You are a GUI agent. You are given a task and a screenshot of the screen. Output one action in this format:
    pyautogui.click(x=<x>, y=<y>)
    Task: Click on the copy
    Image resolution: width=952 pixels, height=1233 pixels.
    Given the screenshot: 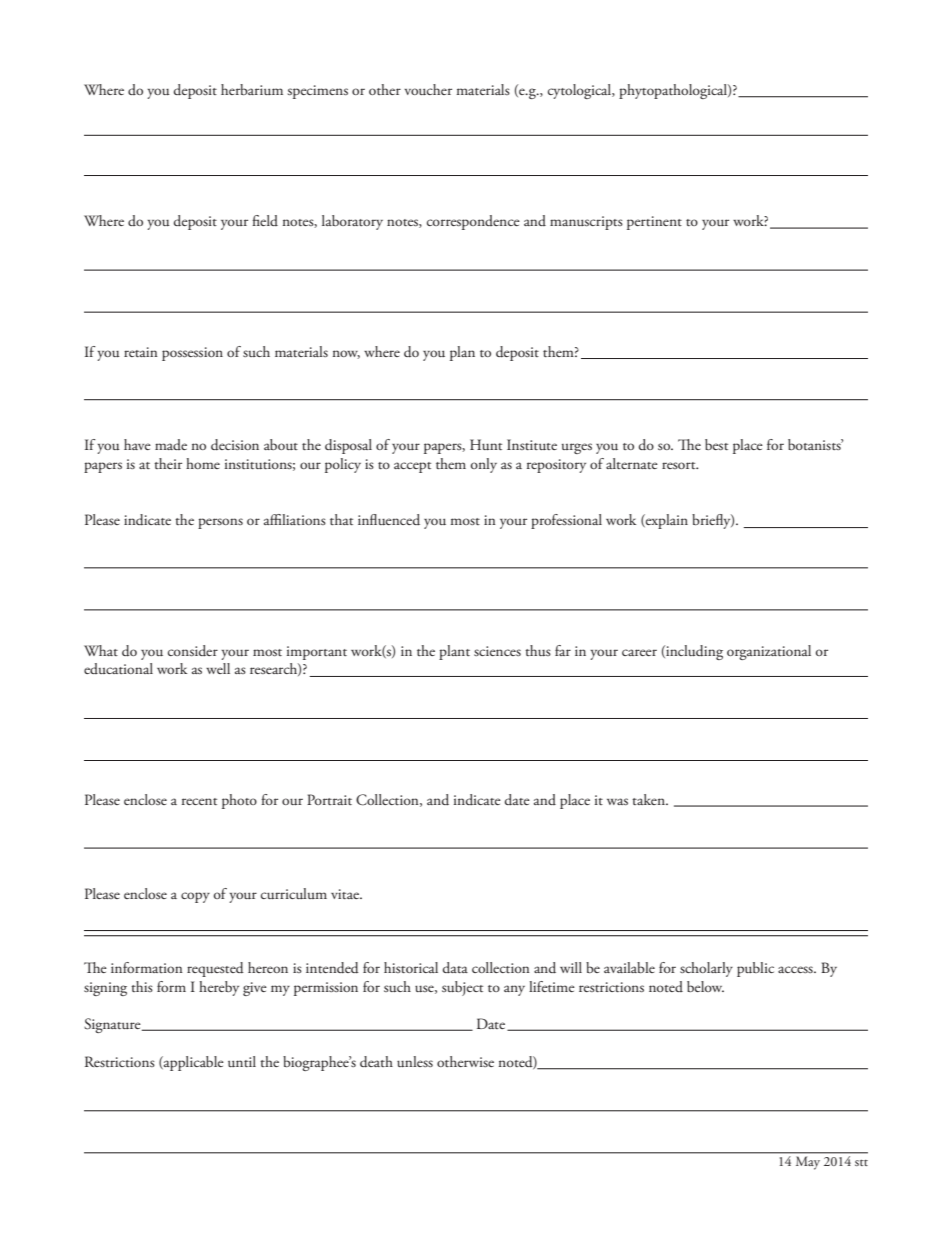 What is the action you would take?
    pyautogui.click(x=195, y=897)
